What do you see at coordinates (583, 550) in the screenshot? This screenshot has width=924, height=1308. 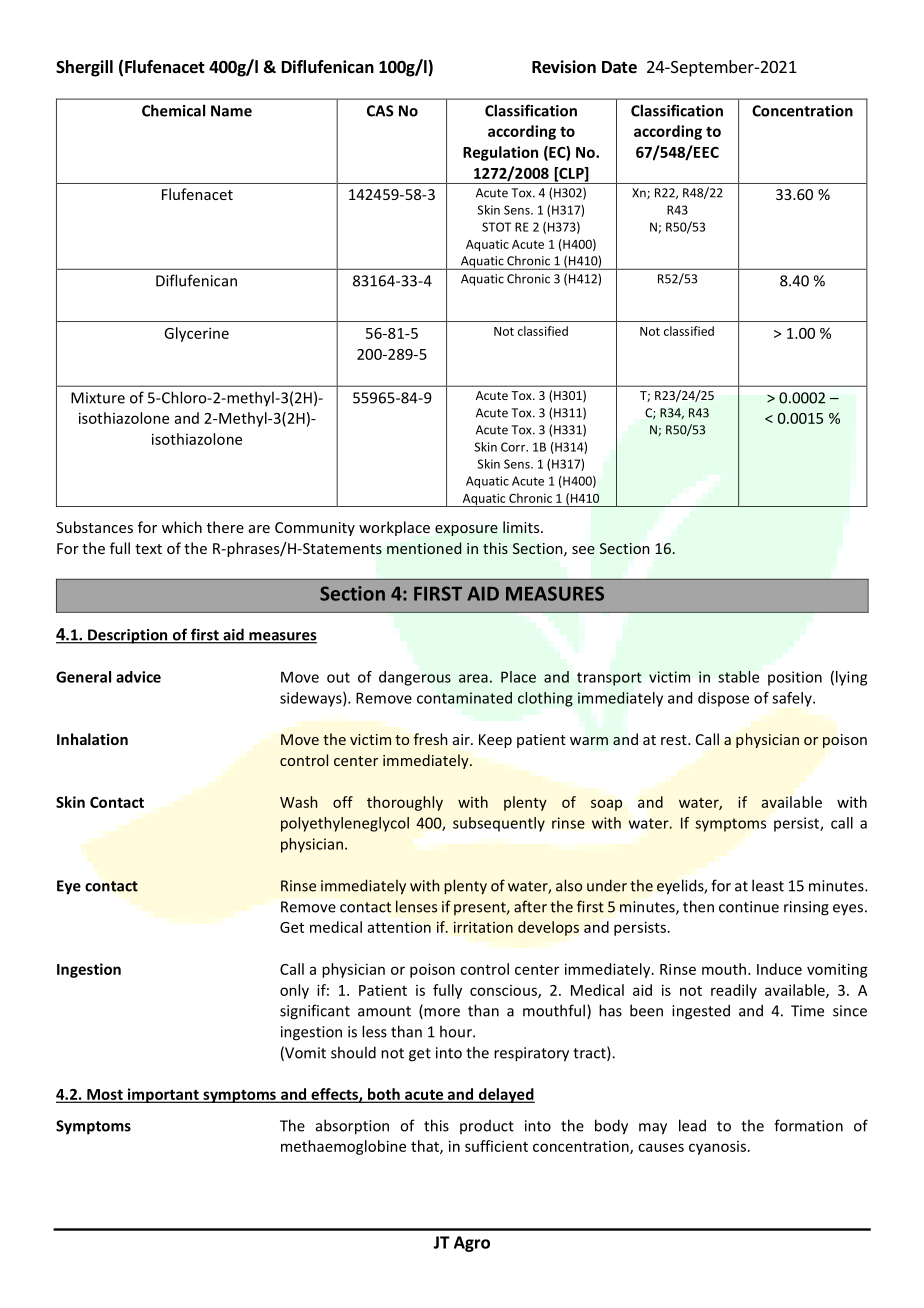 I see `see` at bounding box center [583, 550].
